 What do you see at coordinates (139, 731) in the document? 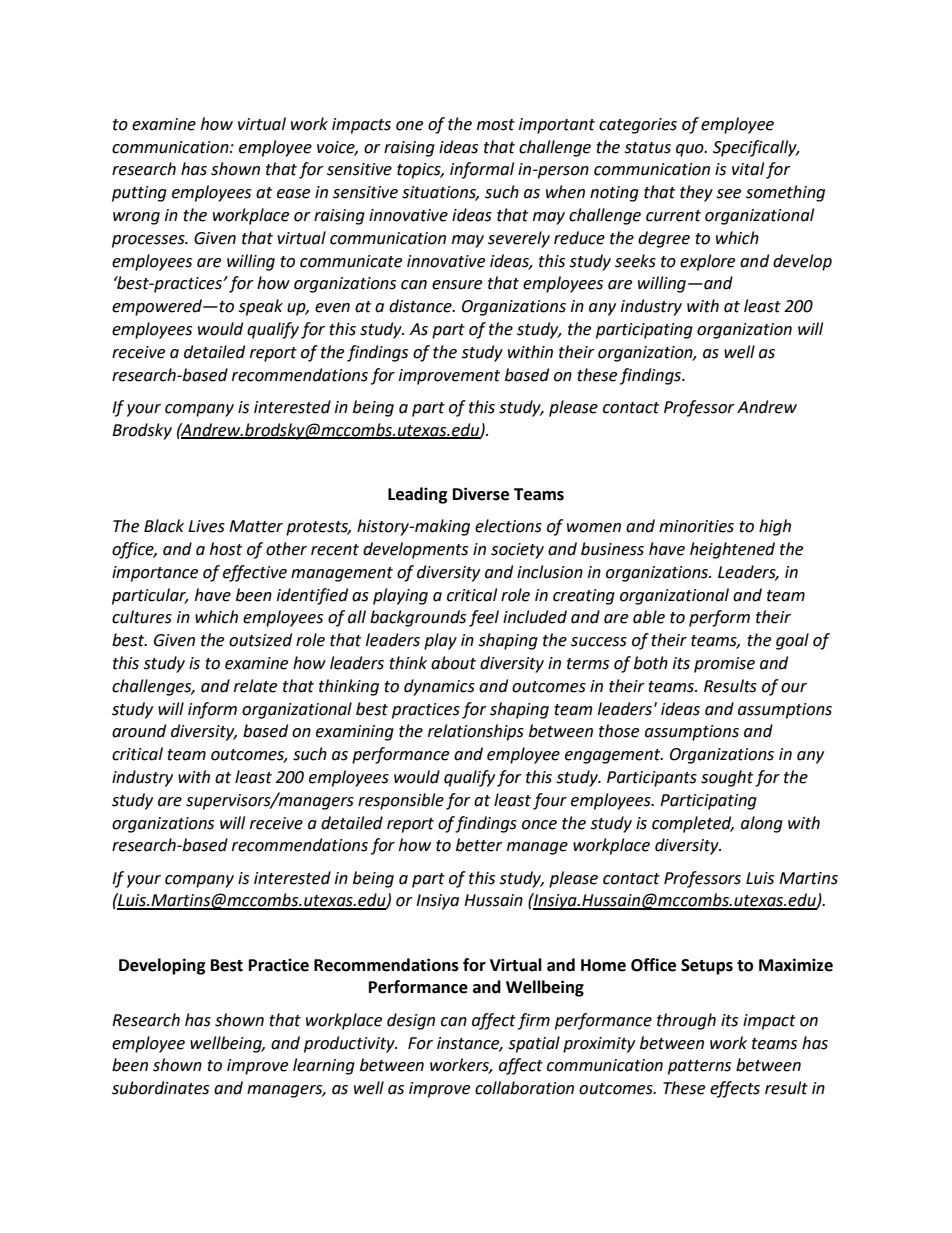
I see `around` at bounding box center [139, 731].
